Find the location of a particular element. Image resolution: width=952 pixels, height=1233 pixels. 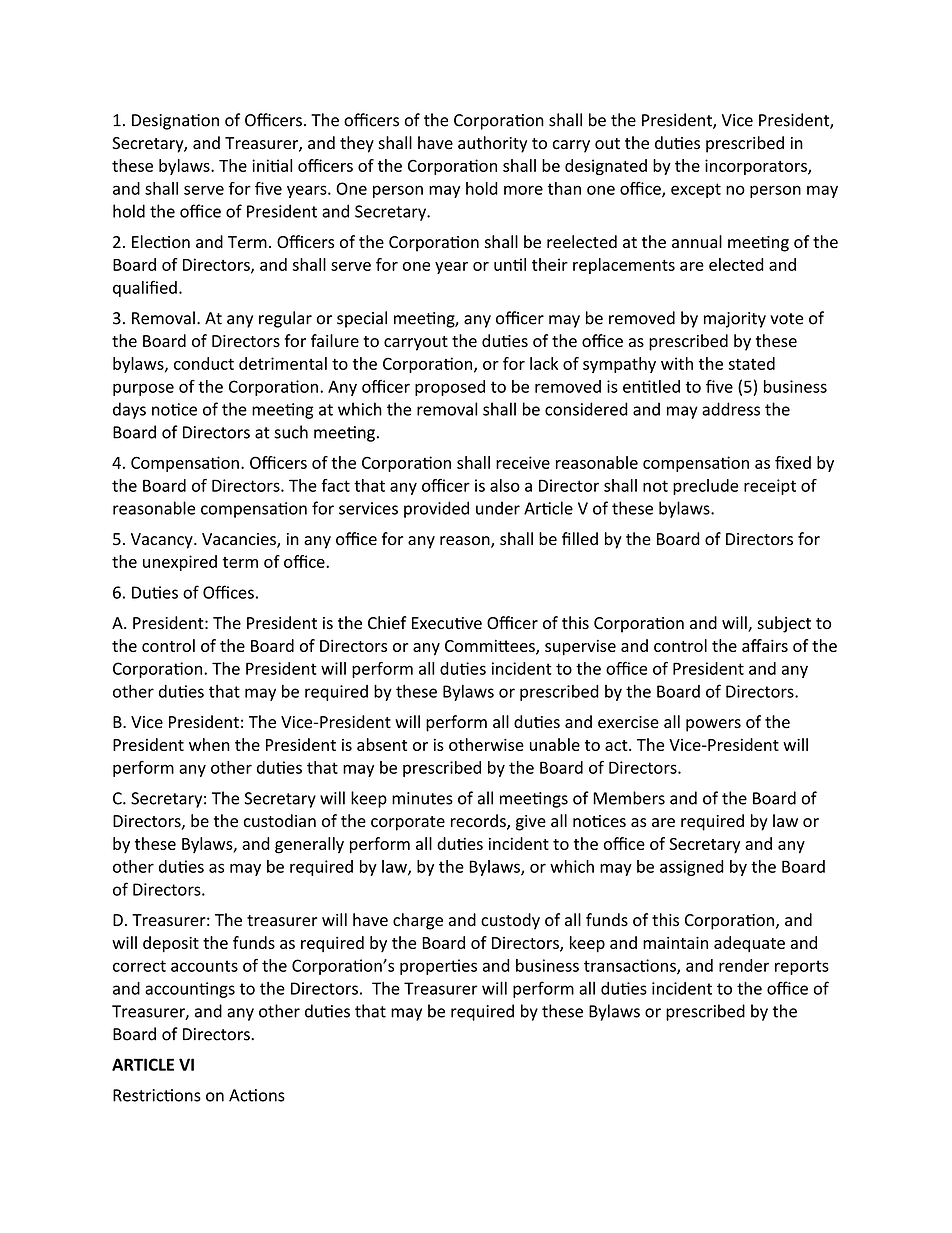

authority is located at coordinates (492, 144).
